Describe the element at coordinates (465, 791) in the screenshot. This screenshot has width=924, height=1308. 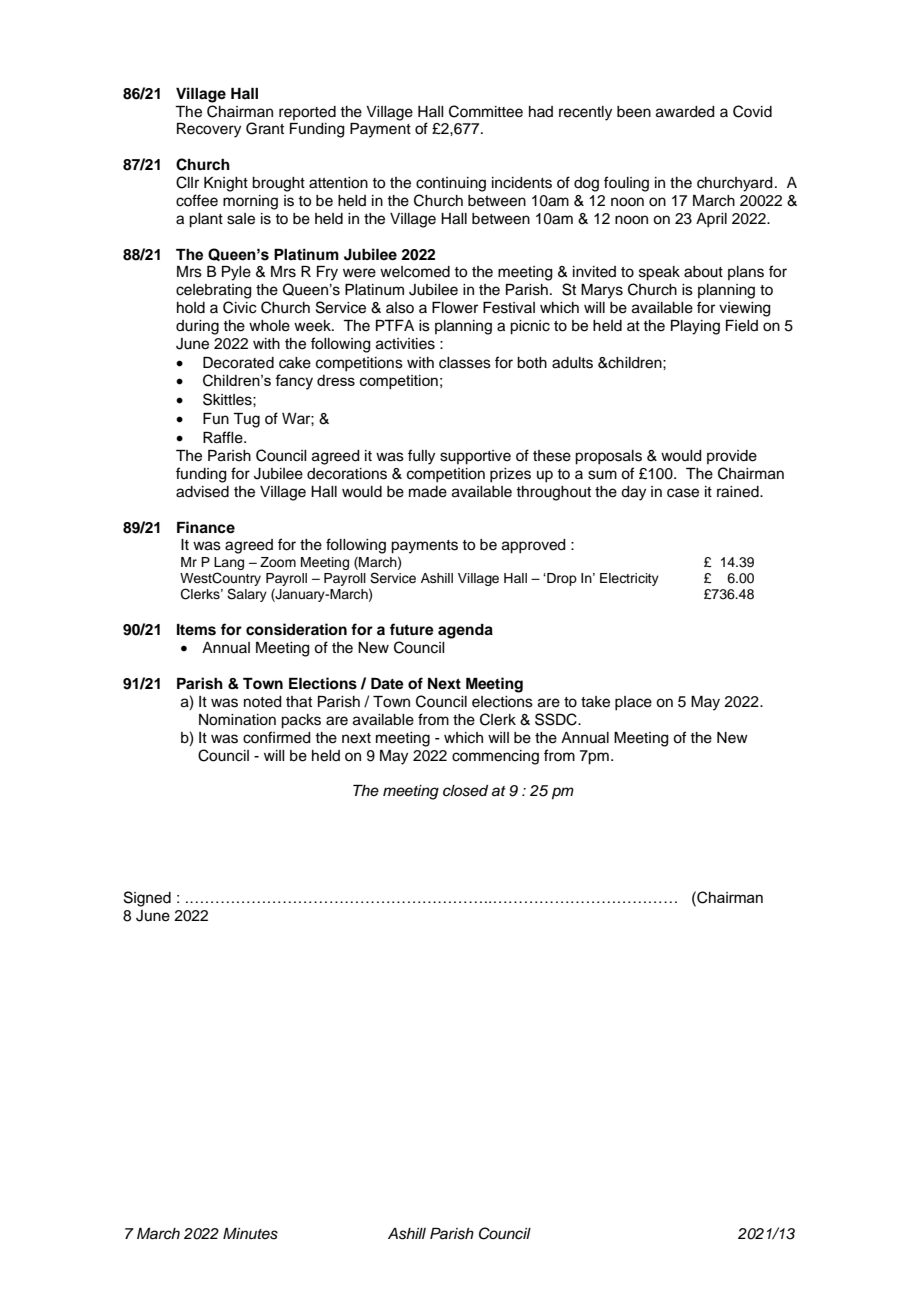
I see `closed` at that location.
